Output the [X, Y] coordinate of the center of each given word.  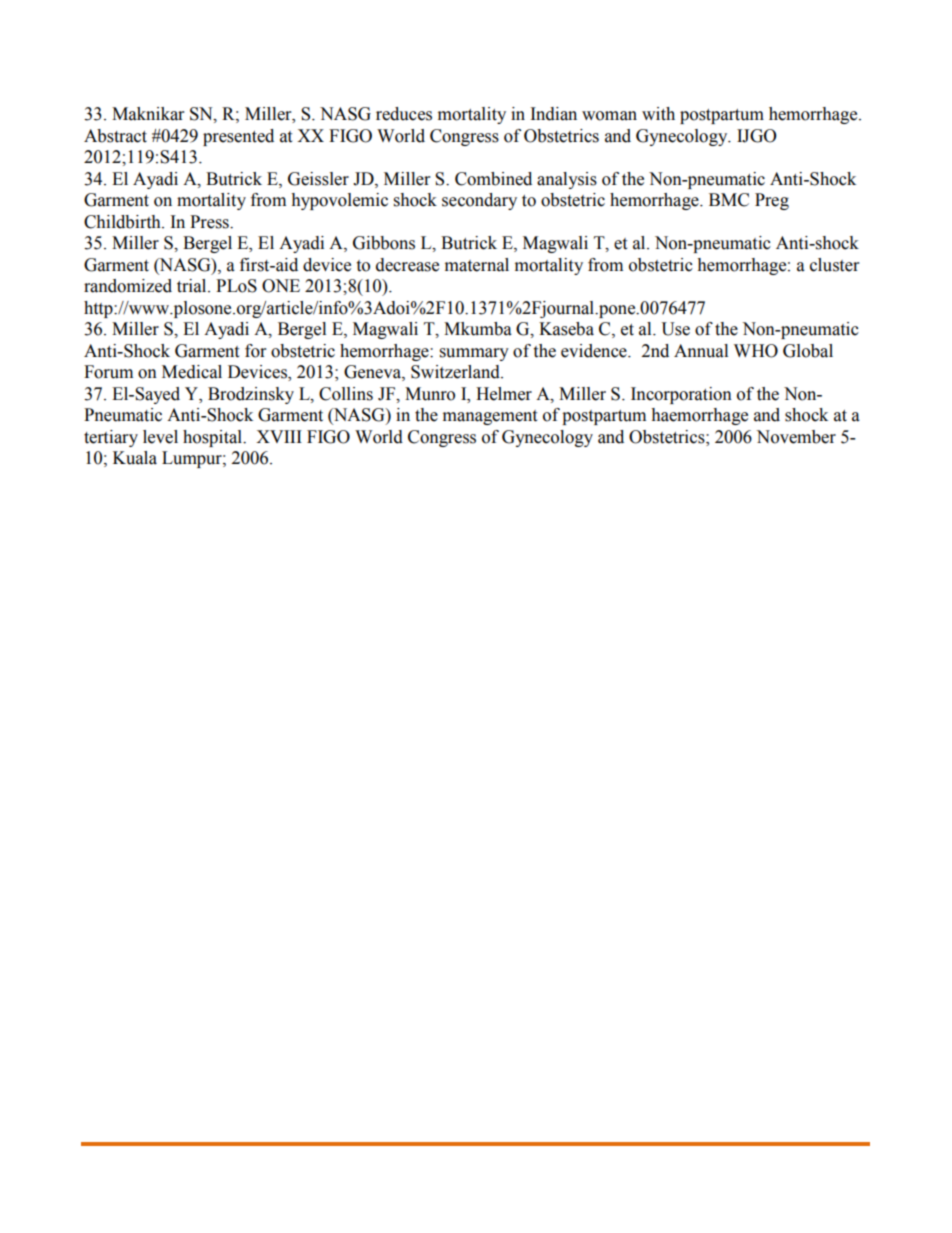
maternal [477, 265]
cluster [834, 265]
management [490, 417]
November [796, 437]
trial [193, 286]
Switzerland [456, 372]
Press [210, 222]
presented [238, 137]
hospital [214, 438]
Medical [192, 372]
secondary [479, 201]
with [658, 114]
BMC [729, 200]
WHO [756, 351]
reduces [404, 114]
